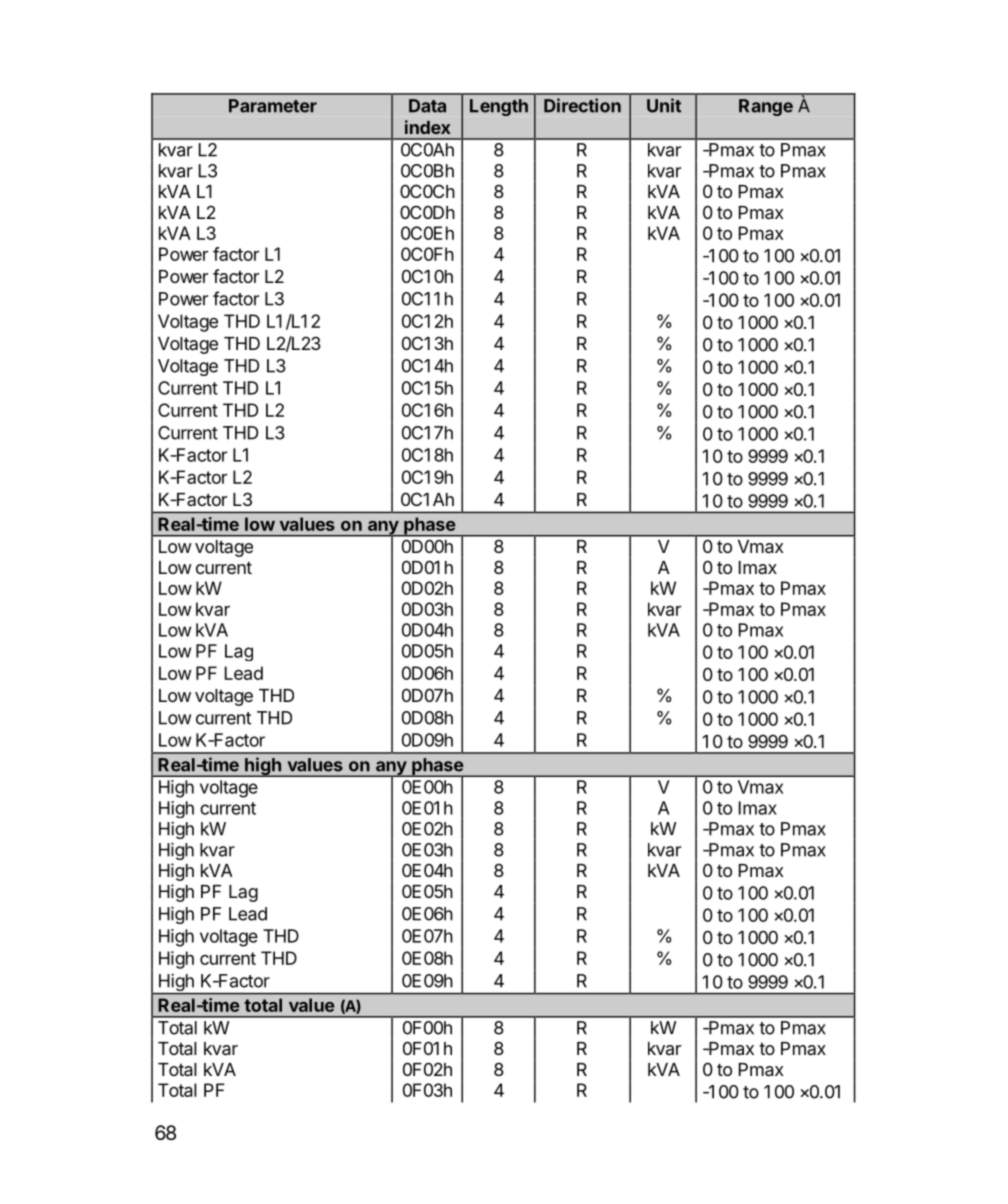 The height and width of the screenshot is (1204, 1008). Describe the element at coordinates (664, 105) in the screenshot. I see `Unit` at that location.
